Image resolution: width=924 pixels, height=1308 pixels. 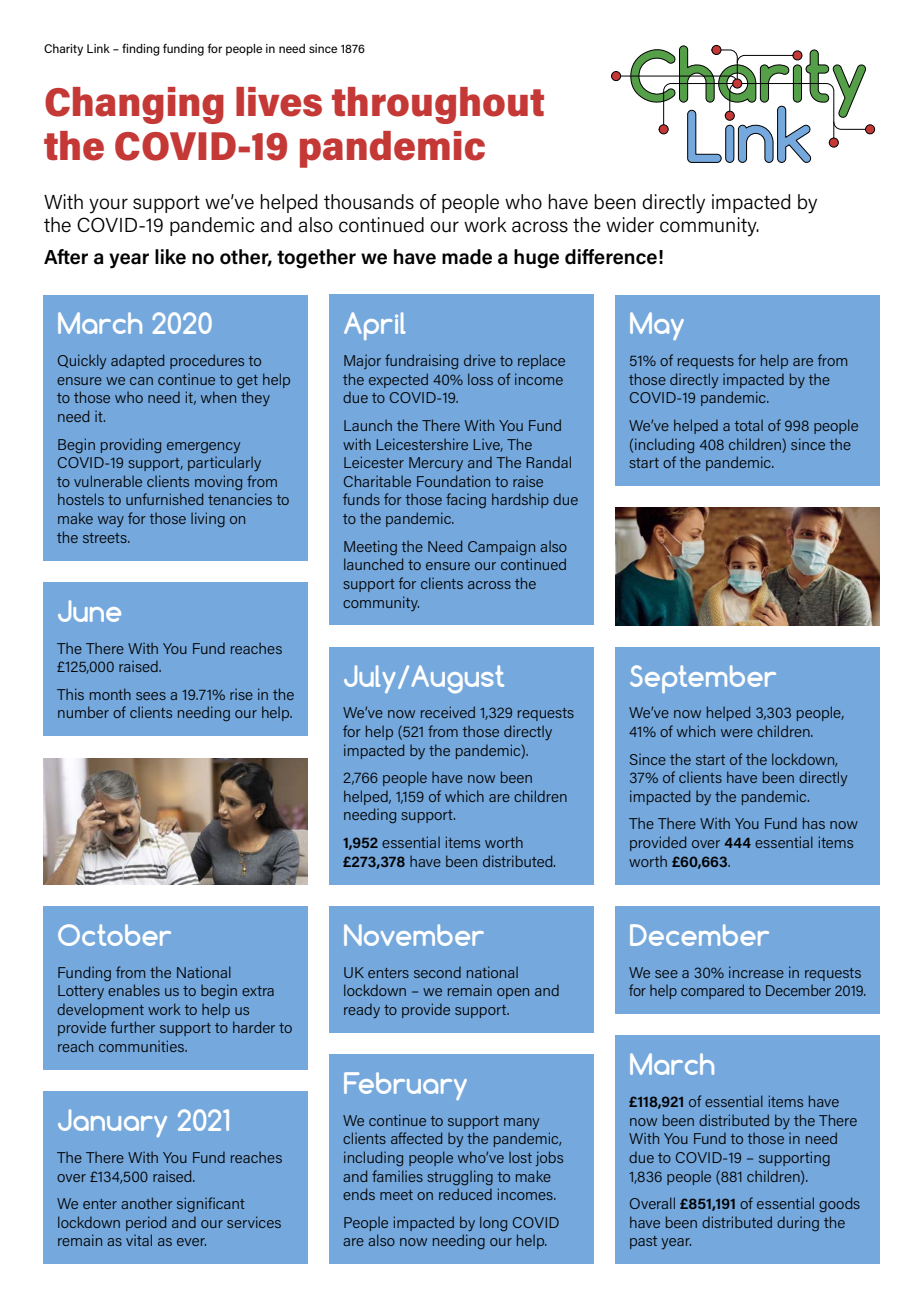 What do you see at coordinates (438, 105) in the screenshot?
I see `throughout` at bounding box center [438, 105].
